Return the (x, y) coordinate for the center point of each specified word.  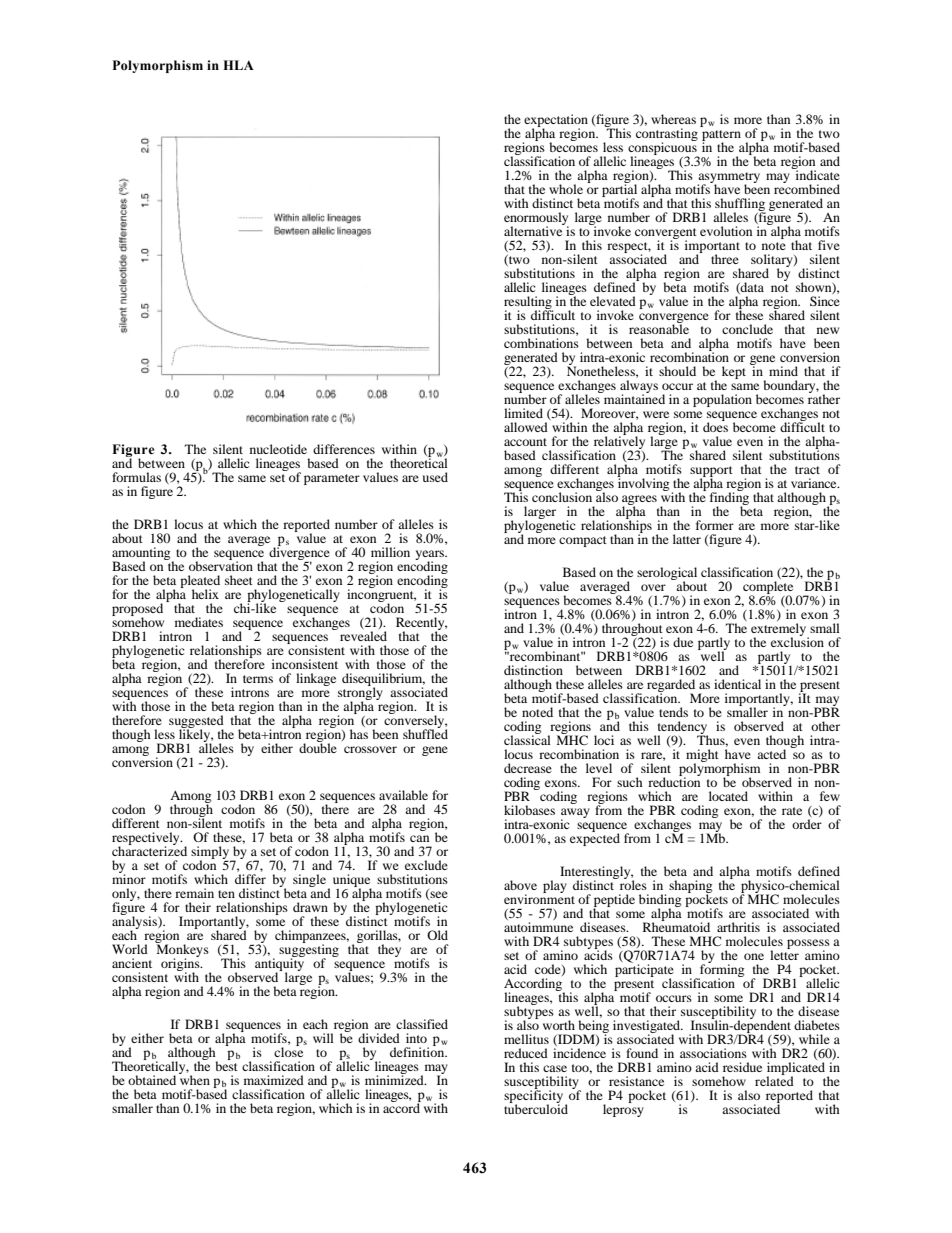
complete (768, 588)
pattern (721, 136)
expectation (556, 121)
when (194, 1079)
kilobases (529, 810)
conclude (747, 329)
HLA (238, 65)
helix (205, 594)
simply (211, 853)
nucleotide (278, 449)
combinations (541, 343)
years (431, 556)
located (728, 796)
